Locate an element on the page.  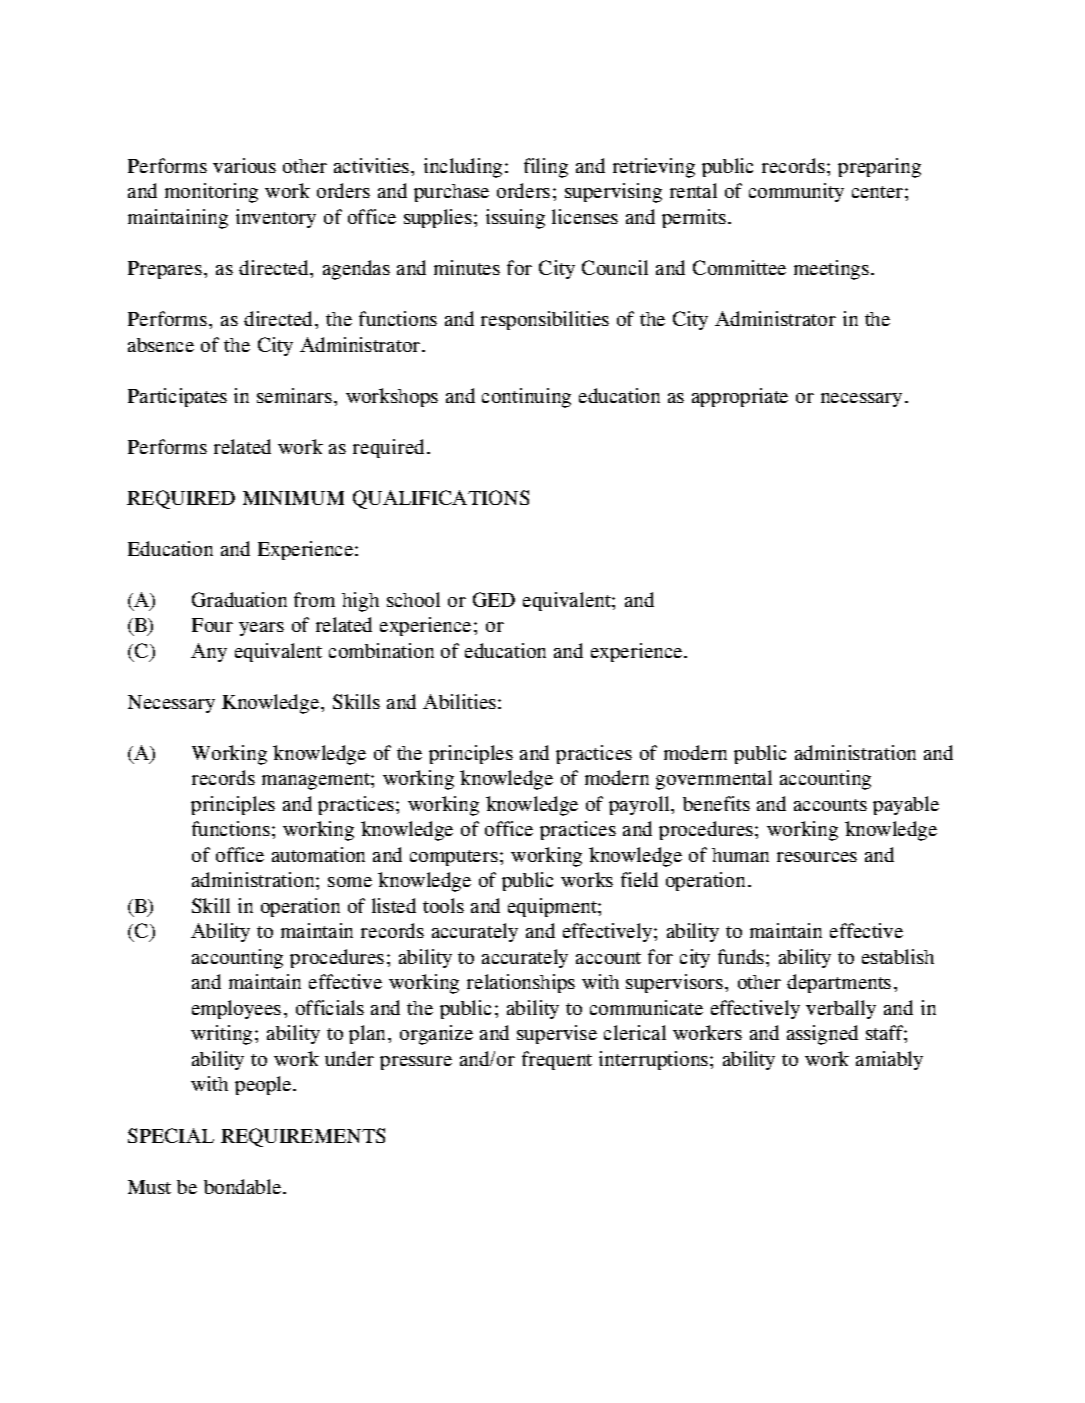
community is located at coordinates (796, 192).
